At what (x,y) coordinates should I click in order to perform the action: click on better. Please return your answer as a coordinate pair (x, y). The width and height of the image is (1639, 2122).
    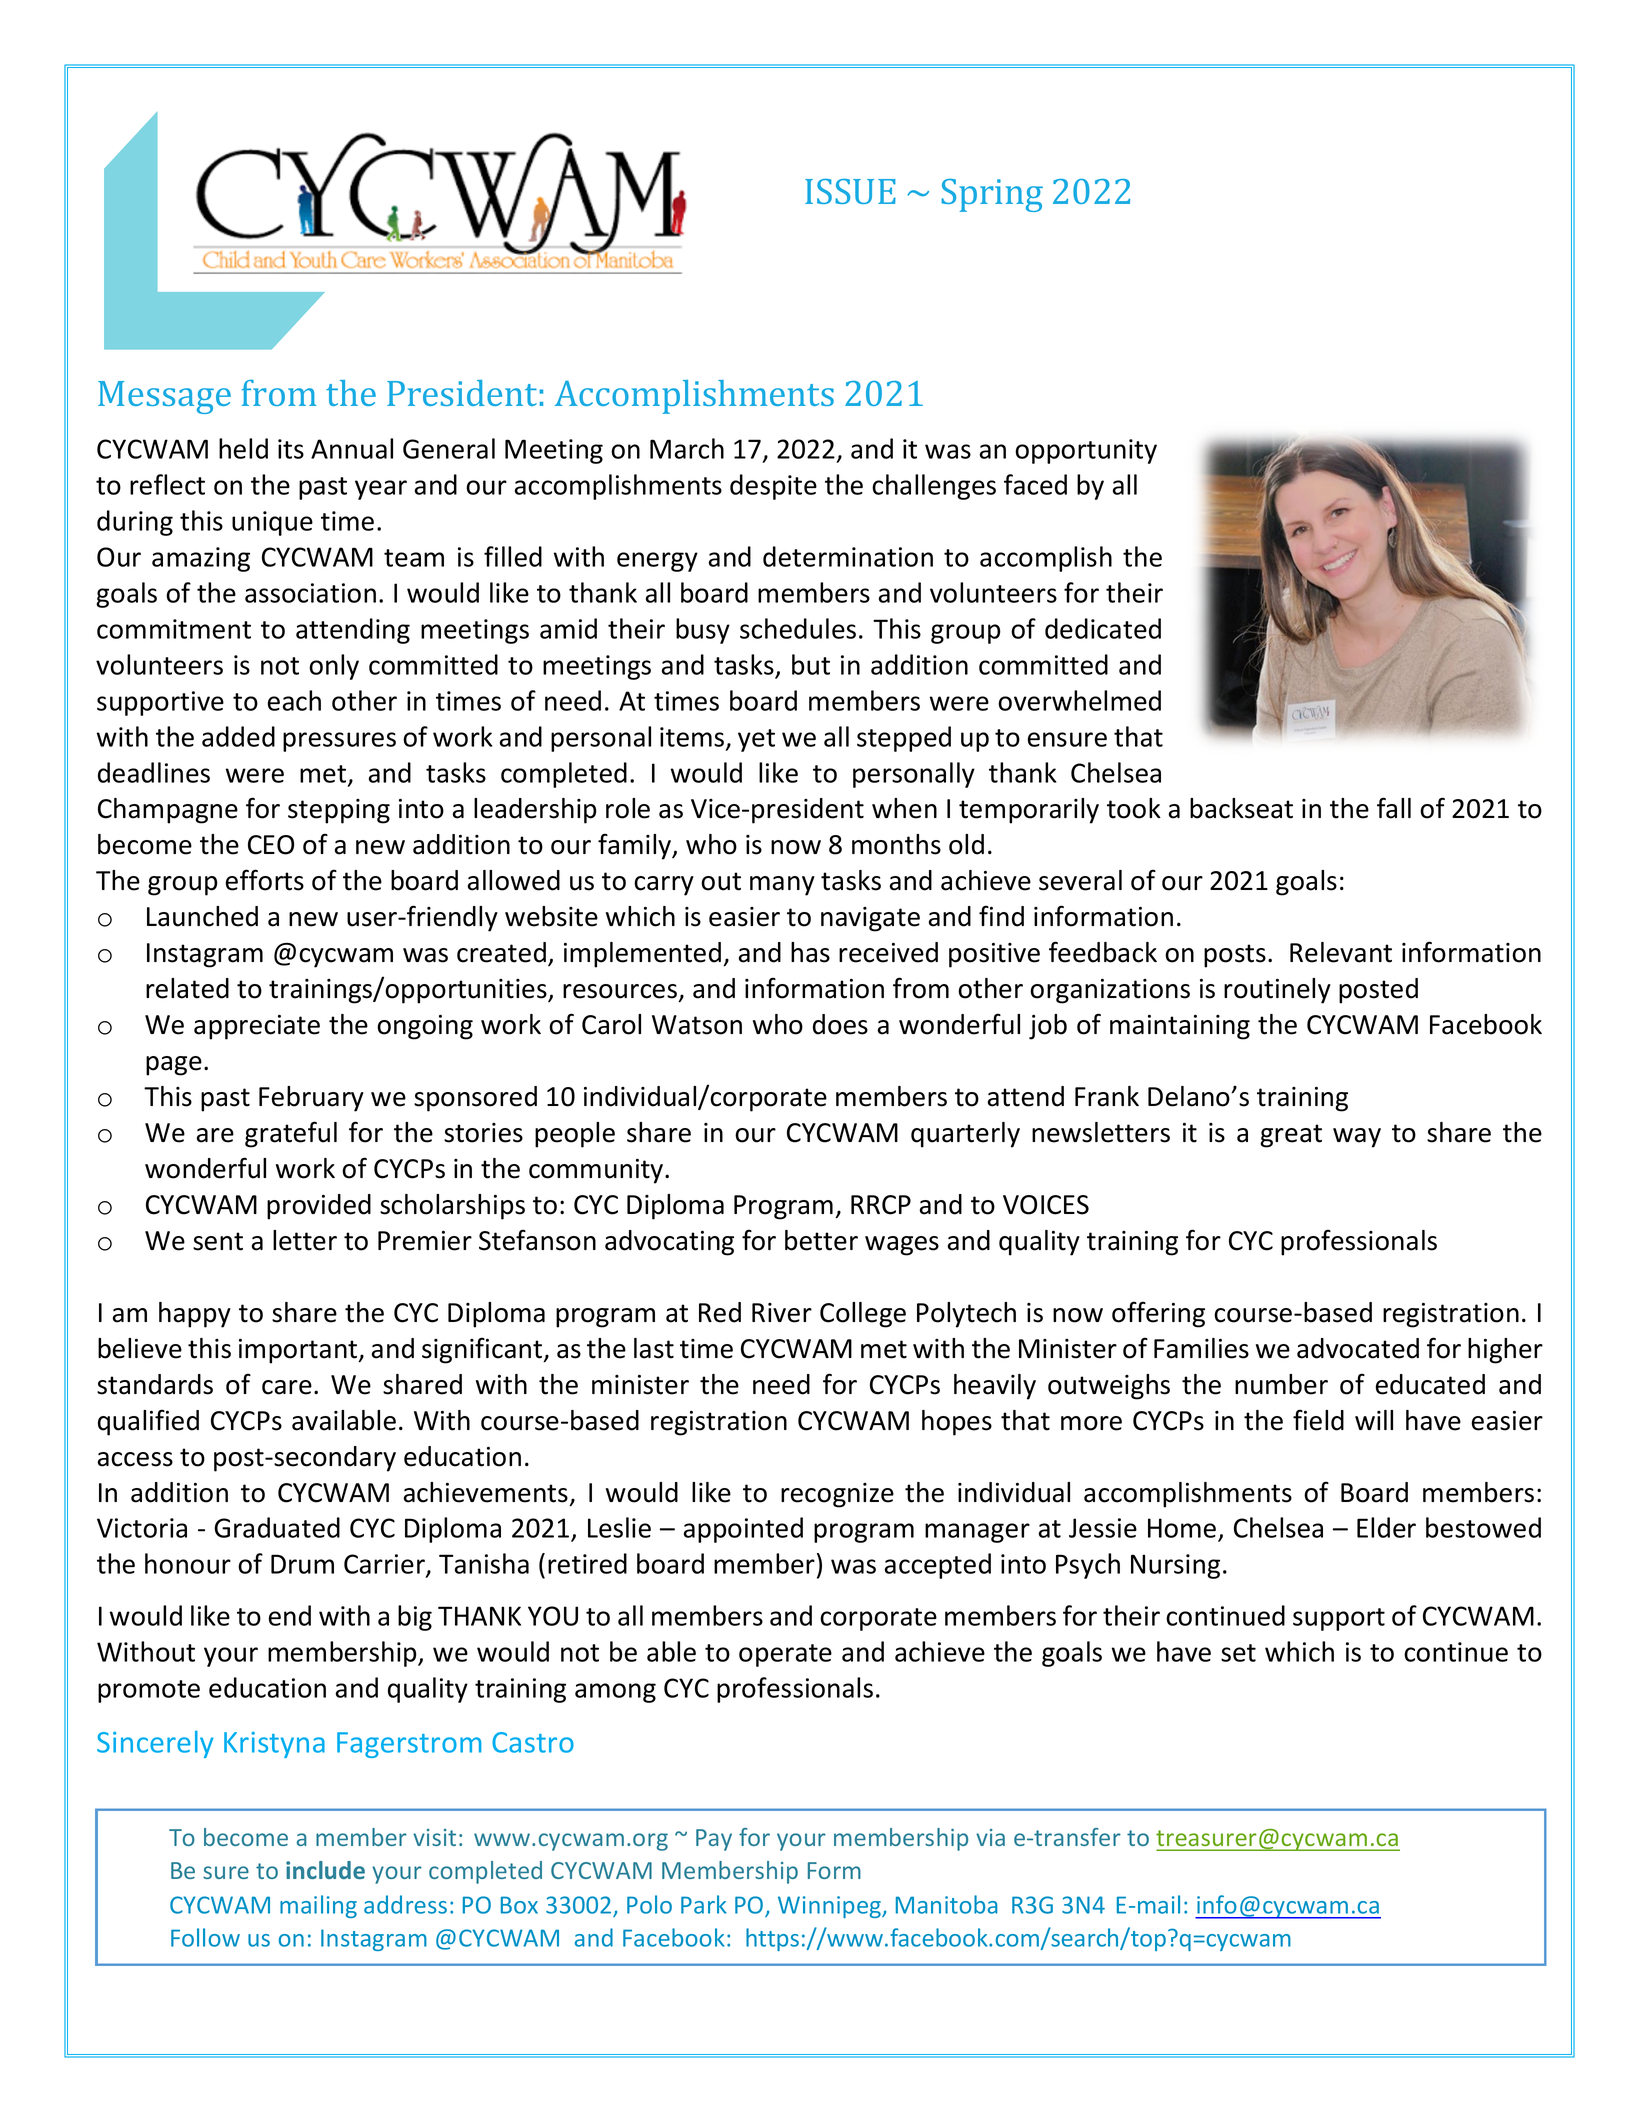
    Looking at the image, I should click on (821, 1240).
